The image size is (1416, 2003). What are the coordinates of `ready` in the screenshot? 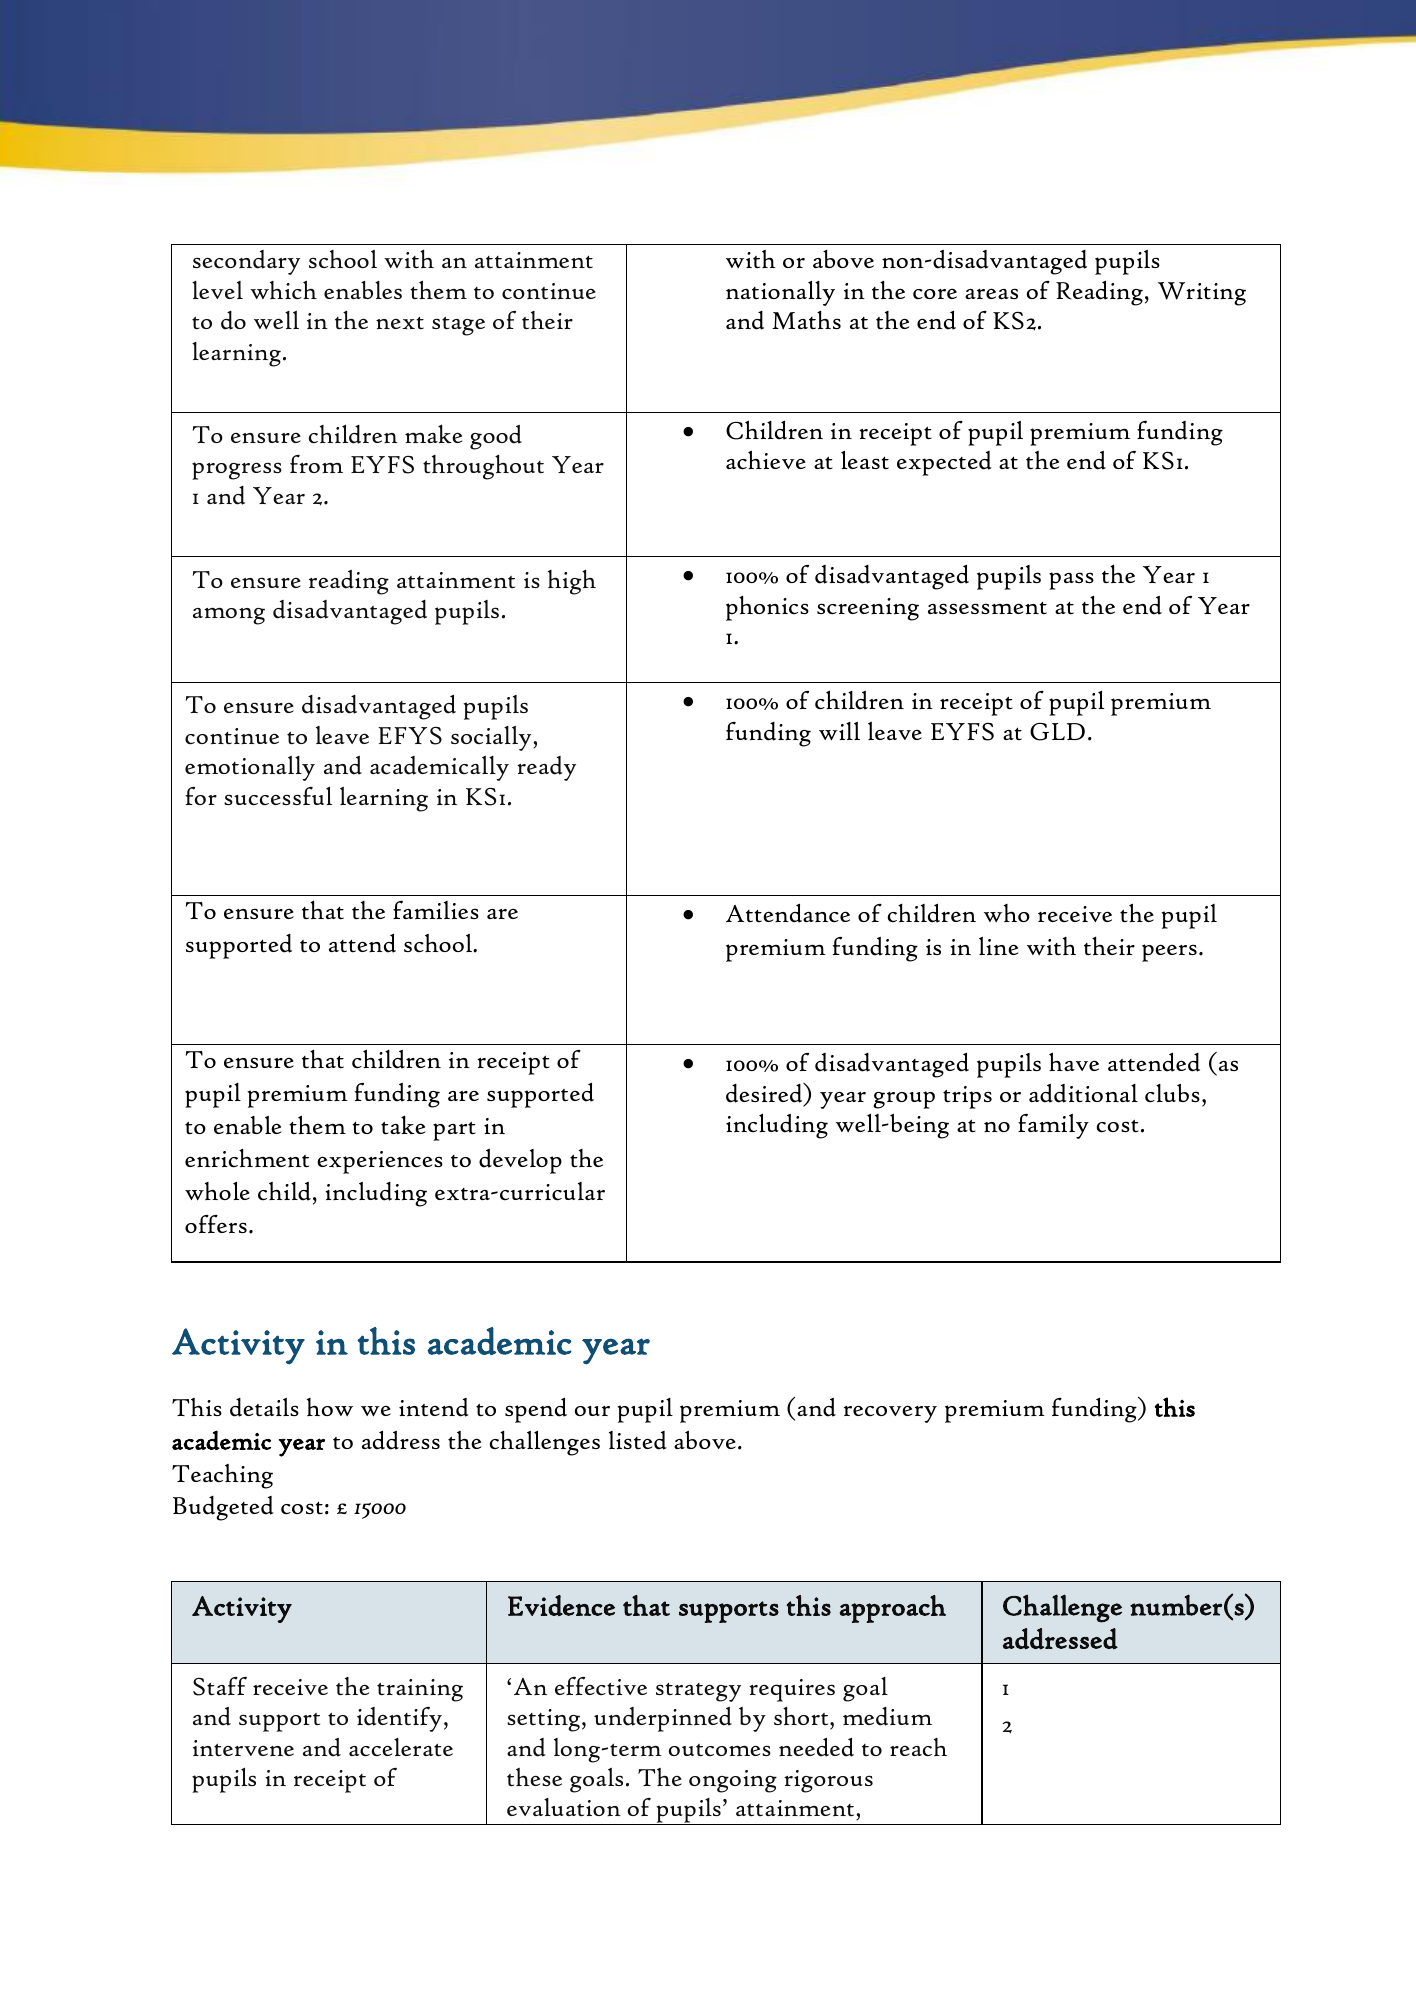 It's located at (546, 768).
